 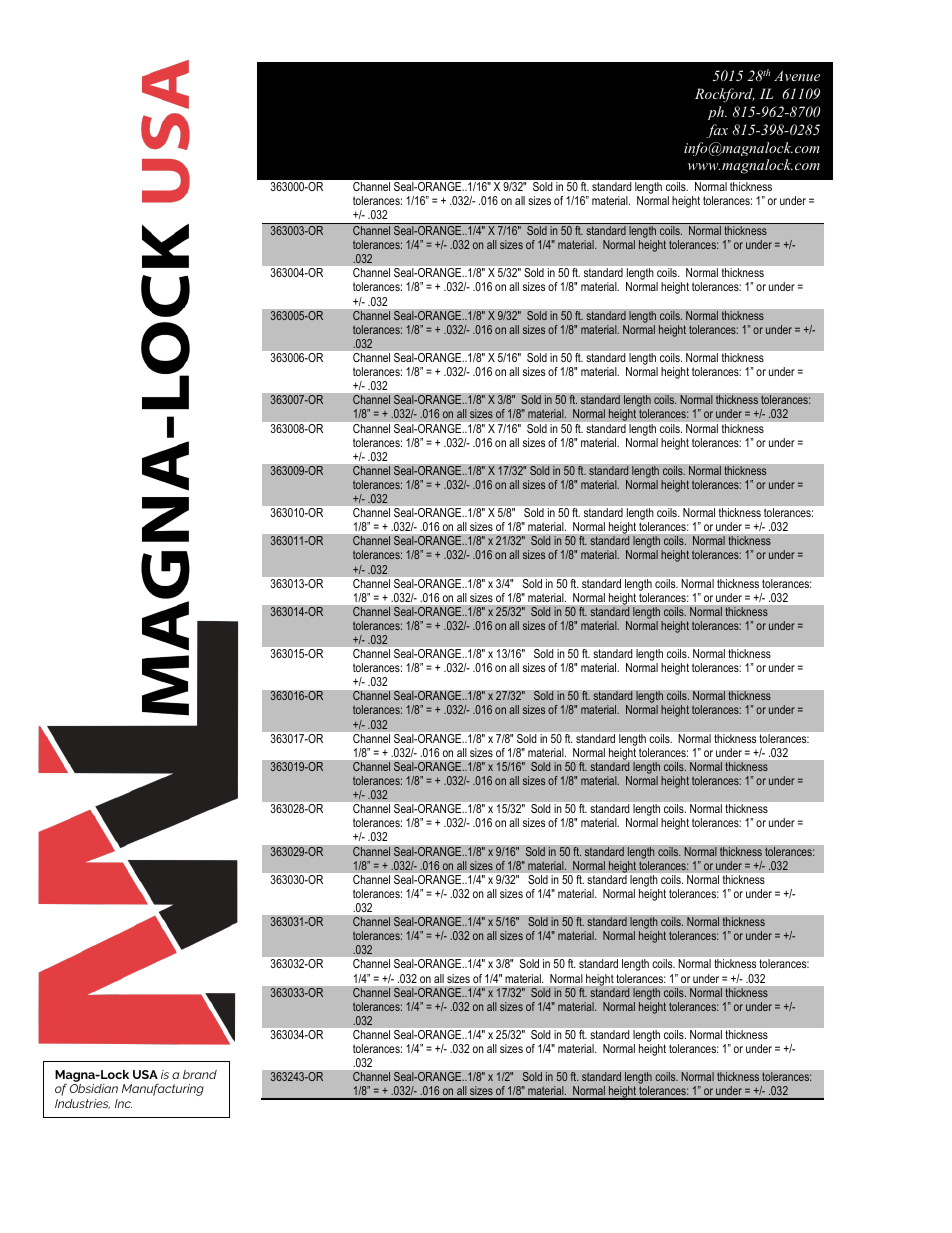 I want to click on fax, so click(x=717, y=131).
